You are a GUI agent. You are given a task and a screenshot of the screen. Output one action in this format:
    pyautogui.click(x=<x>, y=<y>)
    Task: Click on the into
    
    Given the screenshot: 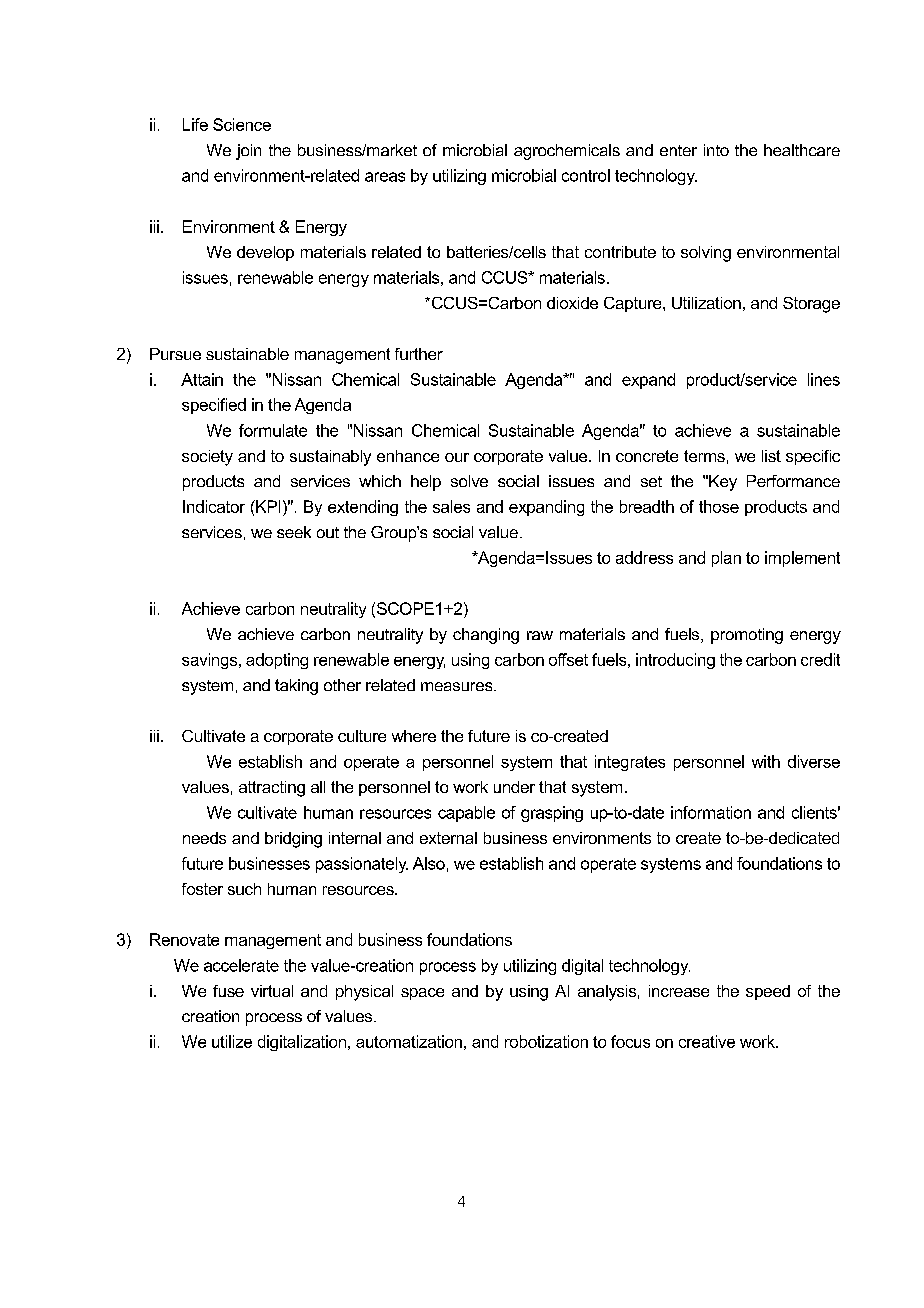 What is the action you would take?
    pyautogui.click(x=716, y=150)
